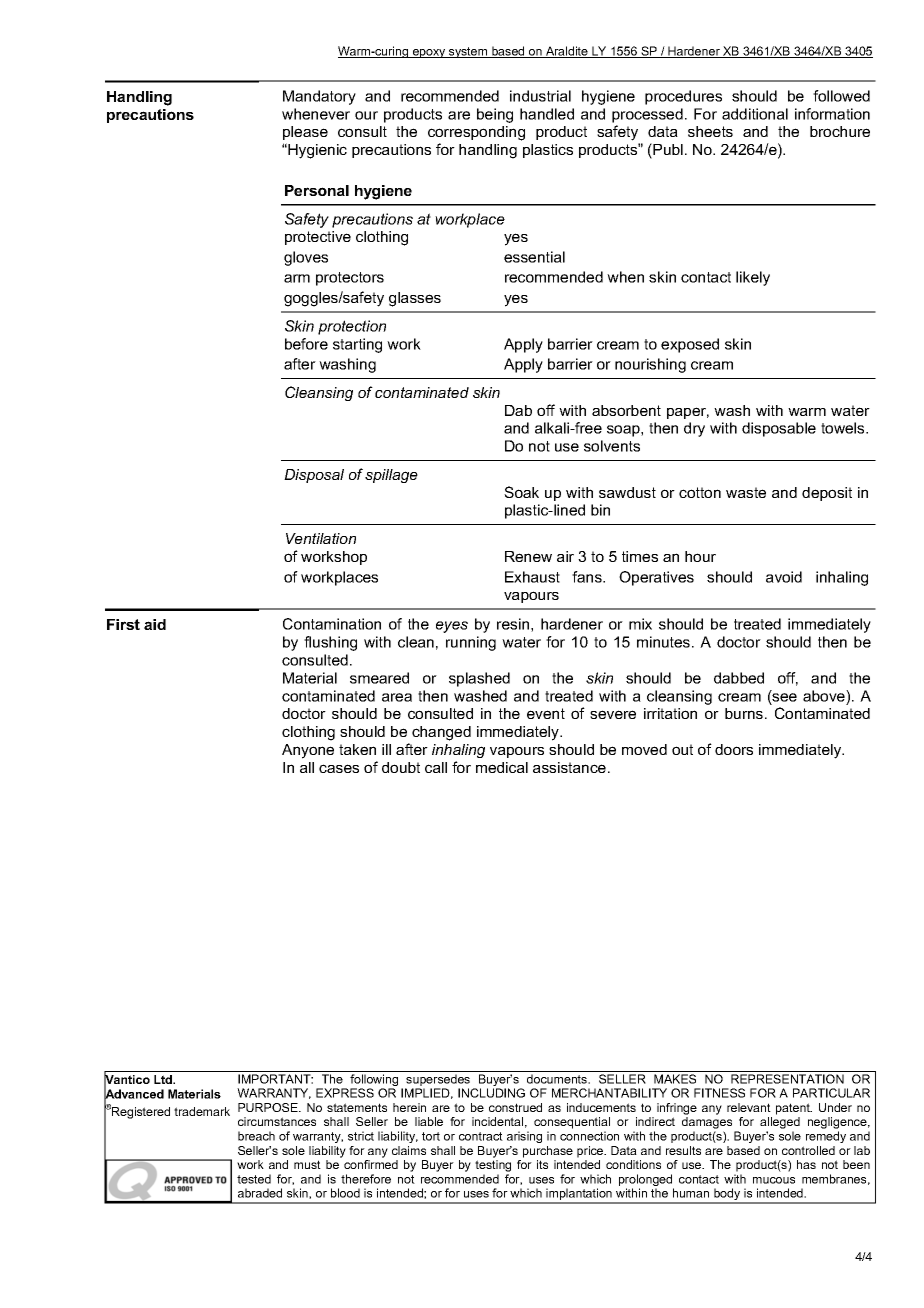 Image resolution: width=924 pixels, height=1308 pixels. What do you see at coordinates (493, 1166) in the image?
I see `testing` at bounding box center [493, 1166].
